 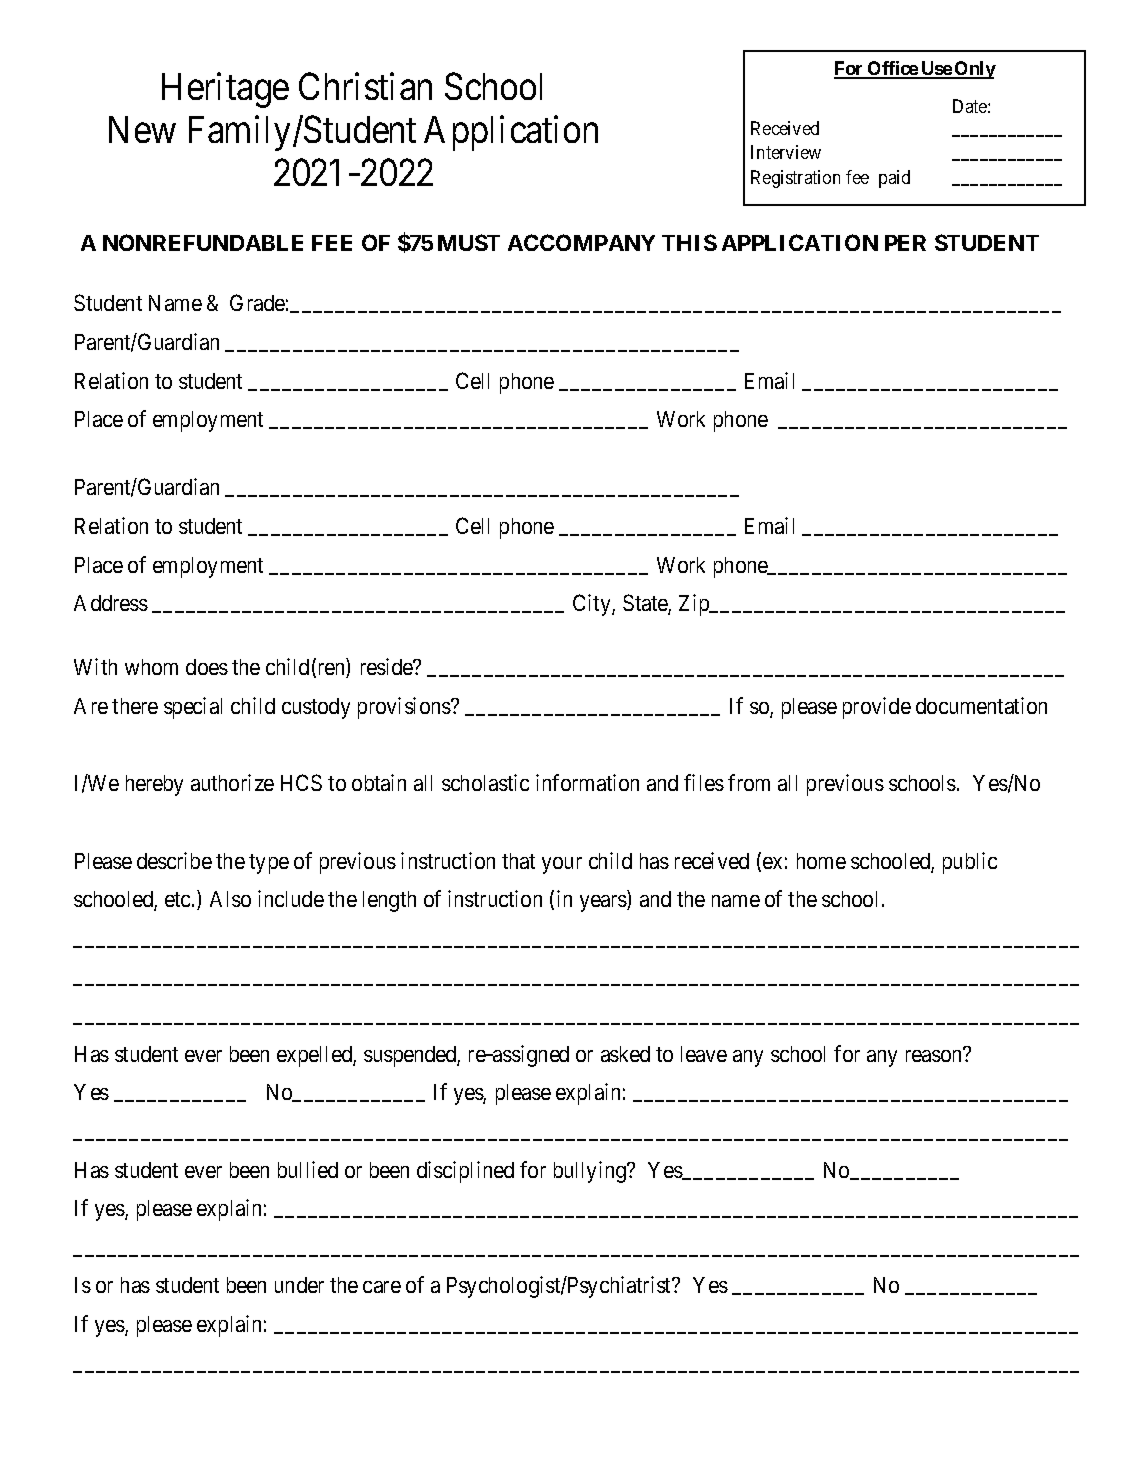 What do you see at coordinates (225, 90) in the document?
I see `Heritage` at bounding box center [225, 90].
